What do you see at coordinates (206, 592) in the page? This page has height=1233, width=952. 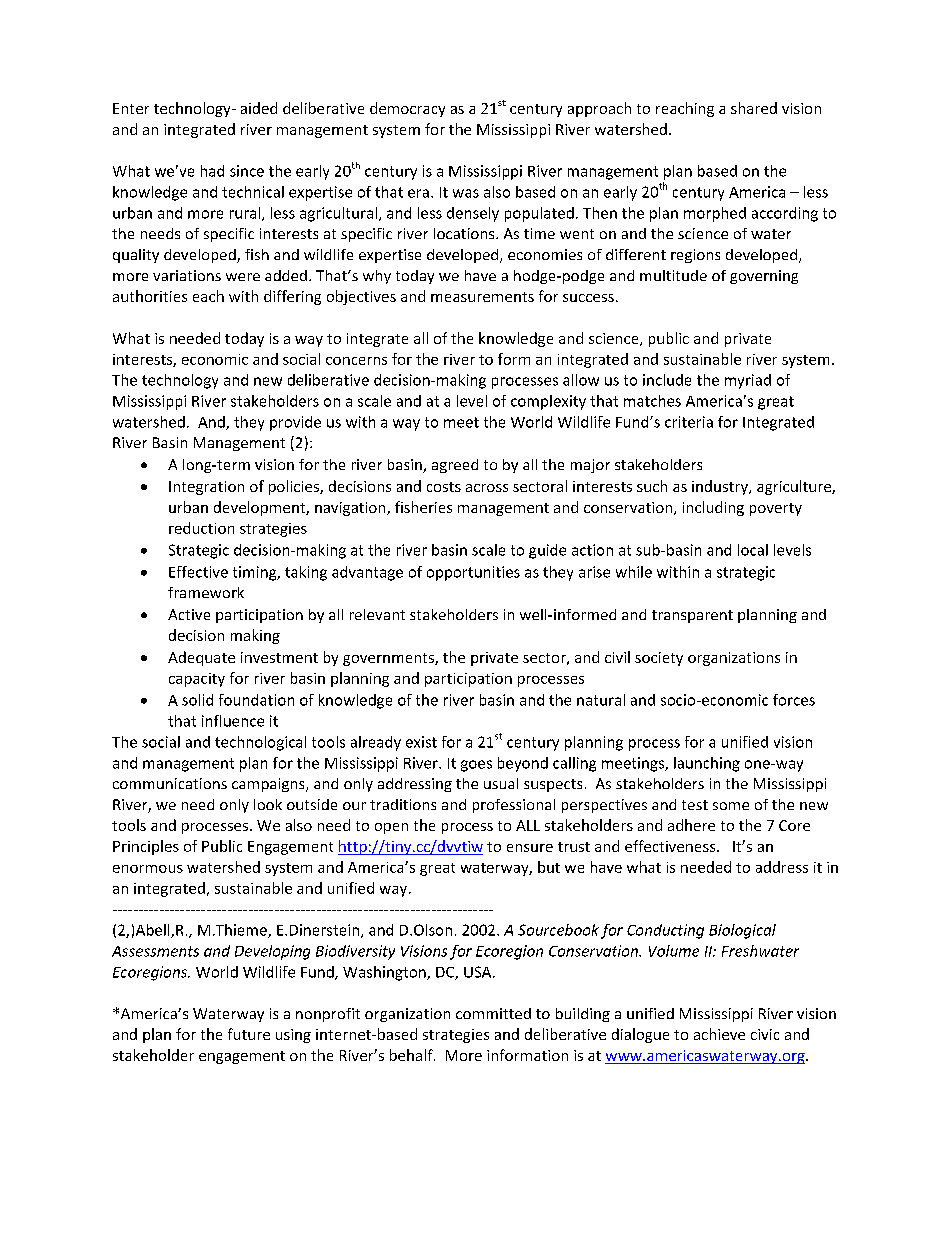 I see `framework` at bounding box center [206, 592].
